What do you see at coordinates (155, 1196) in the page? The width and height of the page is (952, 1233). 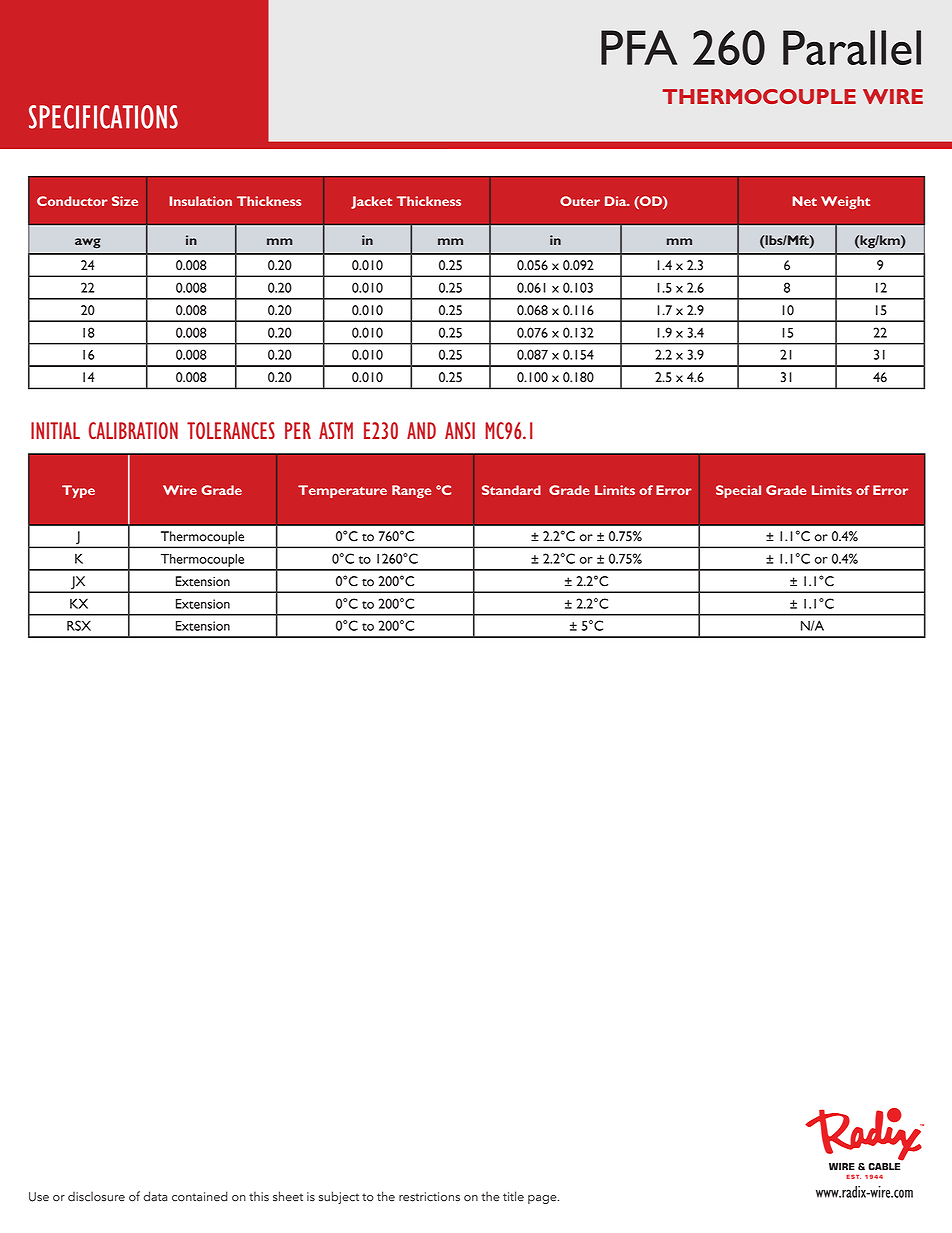 I see `data` at bounding box center [155, 1196].
